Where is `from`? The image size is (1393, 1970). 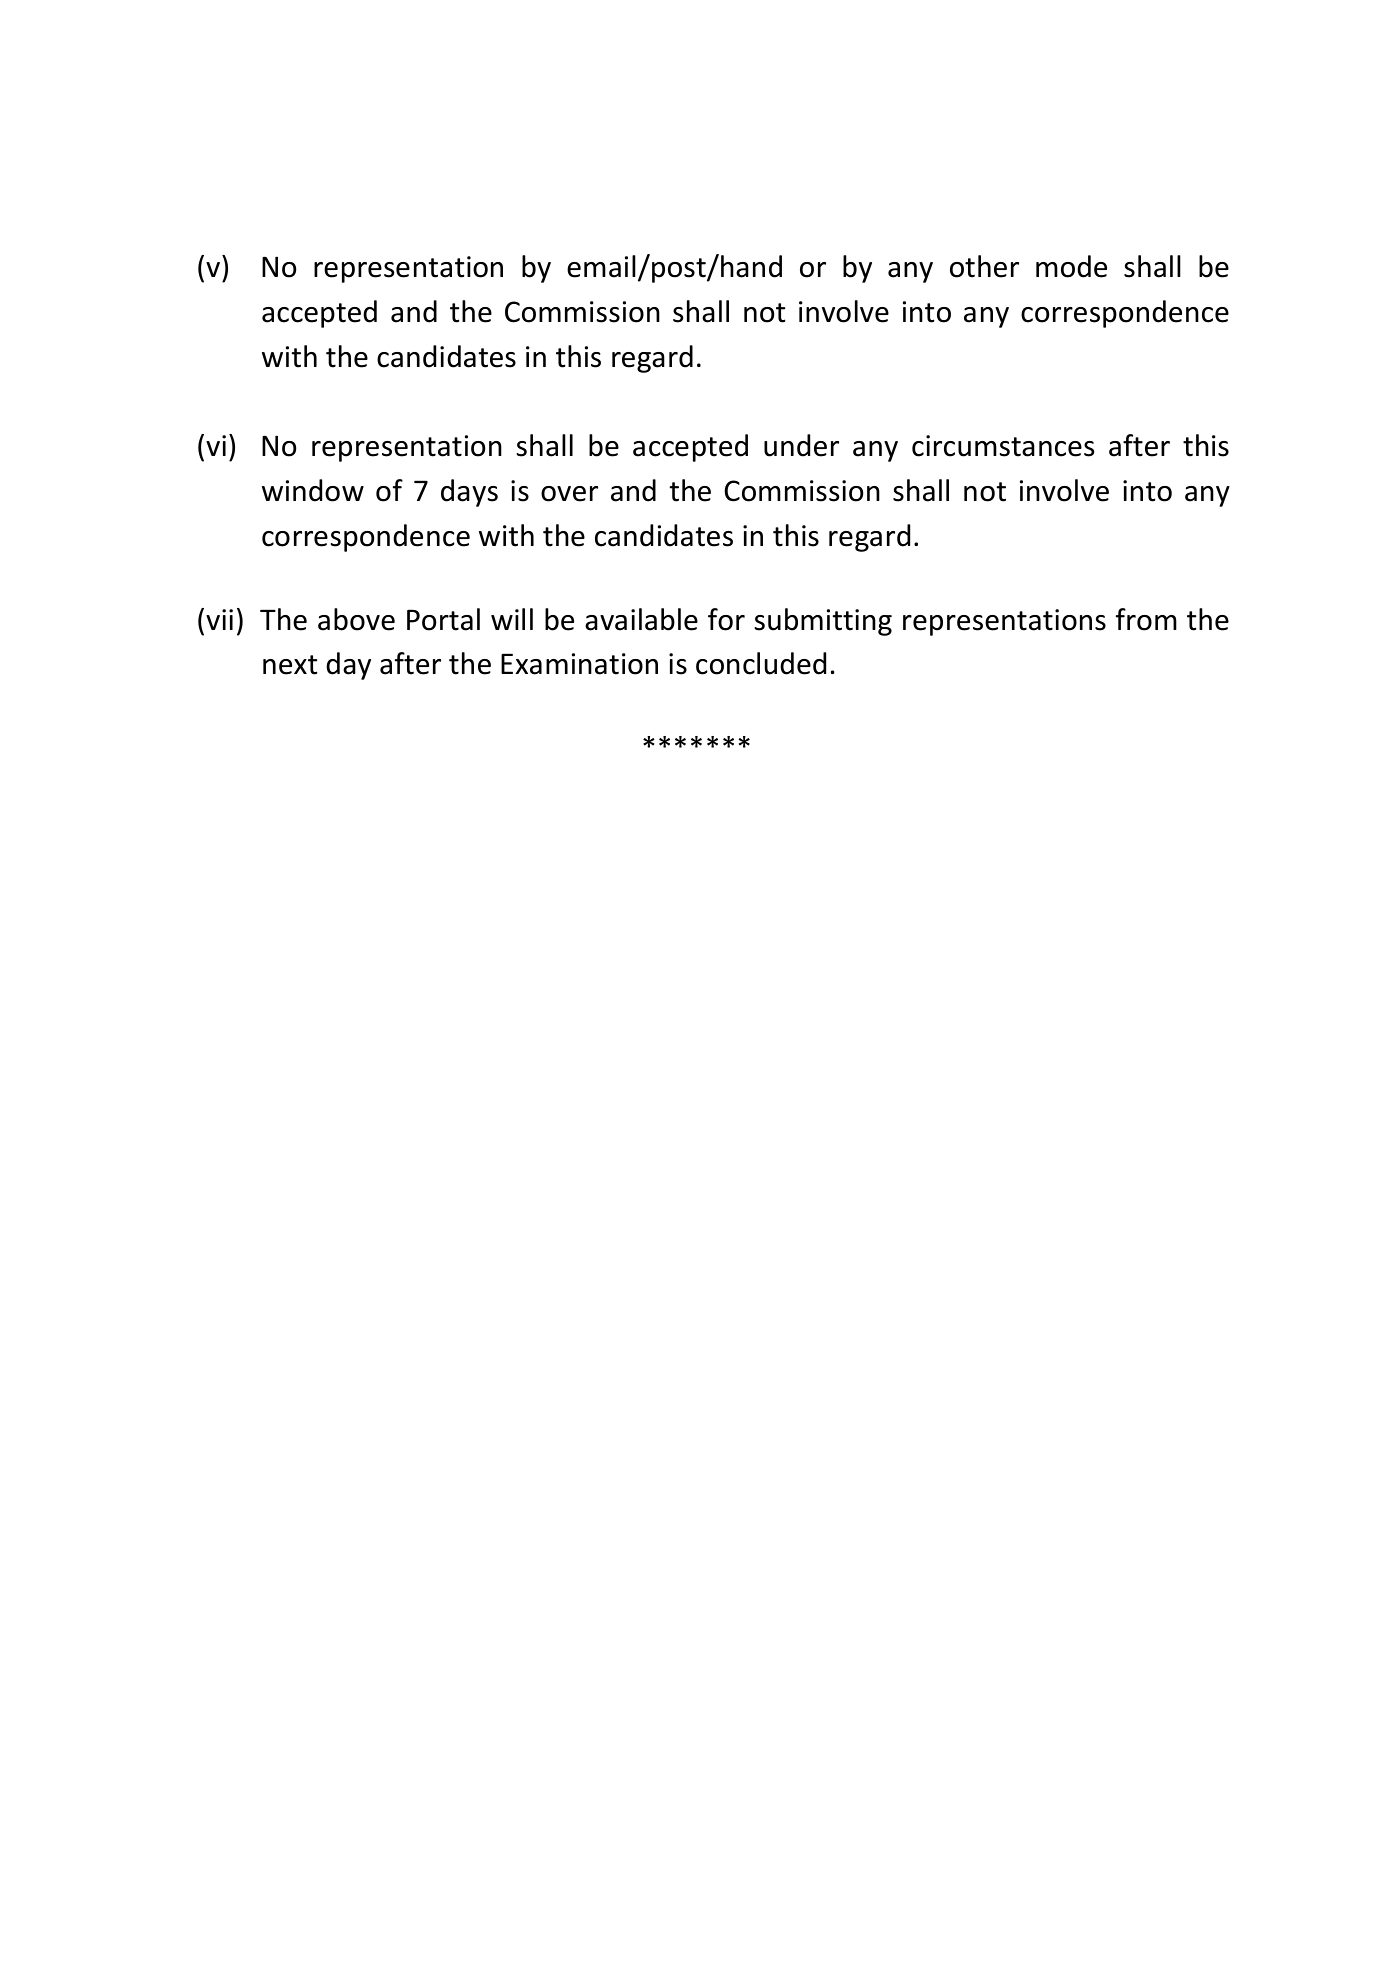
from is located at coordinates (1146, 619).
